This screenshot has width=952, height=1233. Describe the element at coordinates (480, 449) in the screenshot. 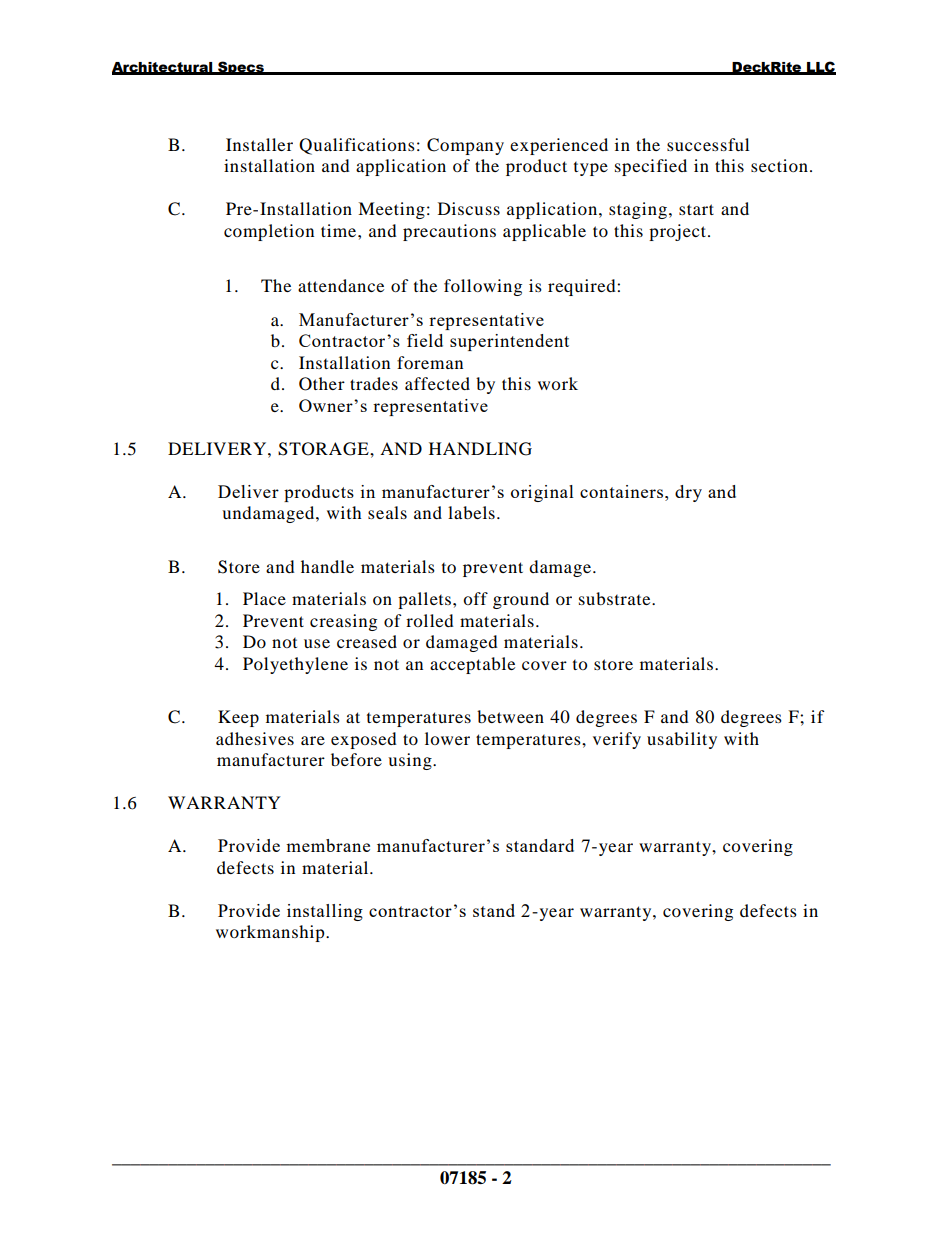

I see `HANDLING` at that location.
